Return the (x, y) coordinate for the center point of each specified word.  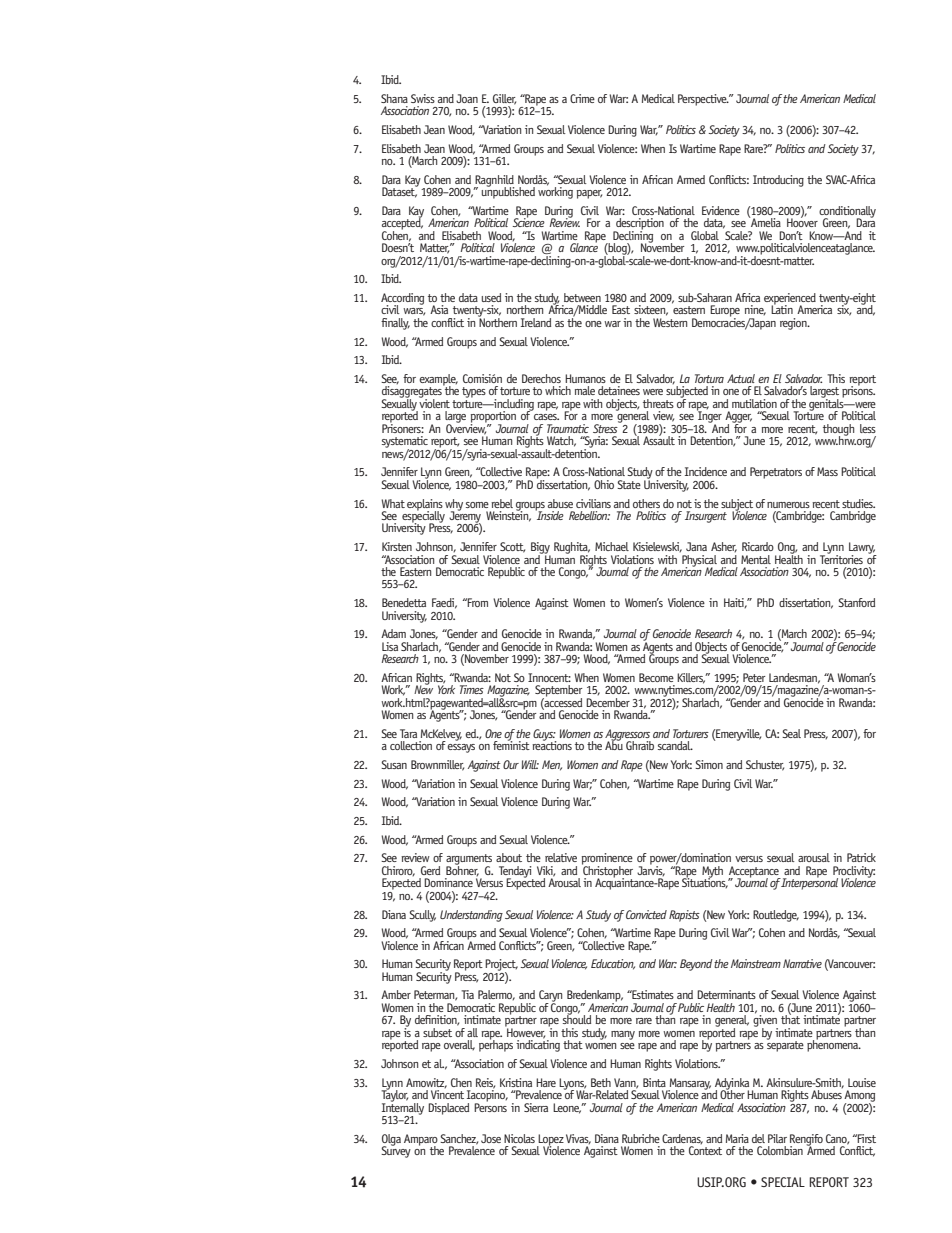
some (477, 505)
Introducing (778, 181)
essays (461, 748)
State (629, 484)
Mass (827, 471)
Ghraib (640, 745)
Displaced (448, 1109)
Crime (582, 98)
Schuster (765, 765)
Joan (467, 98)
